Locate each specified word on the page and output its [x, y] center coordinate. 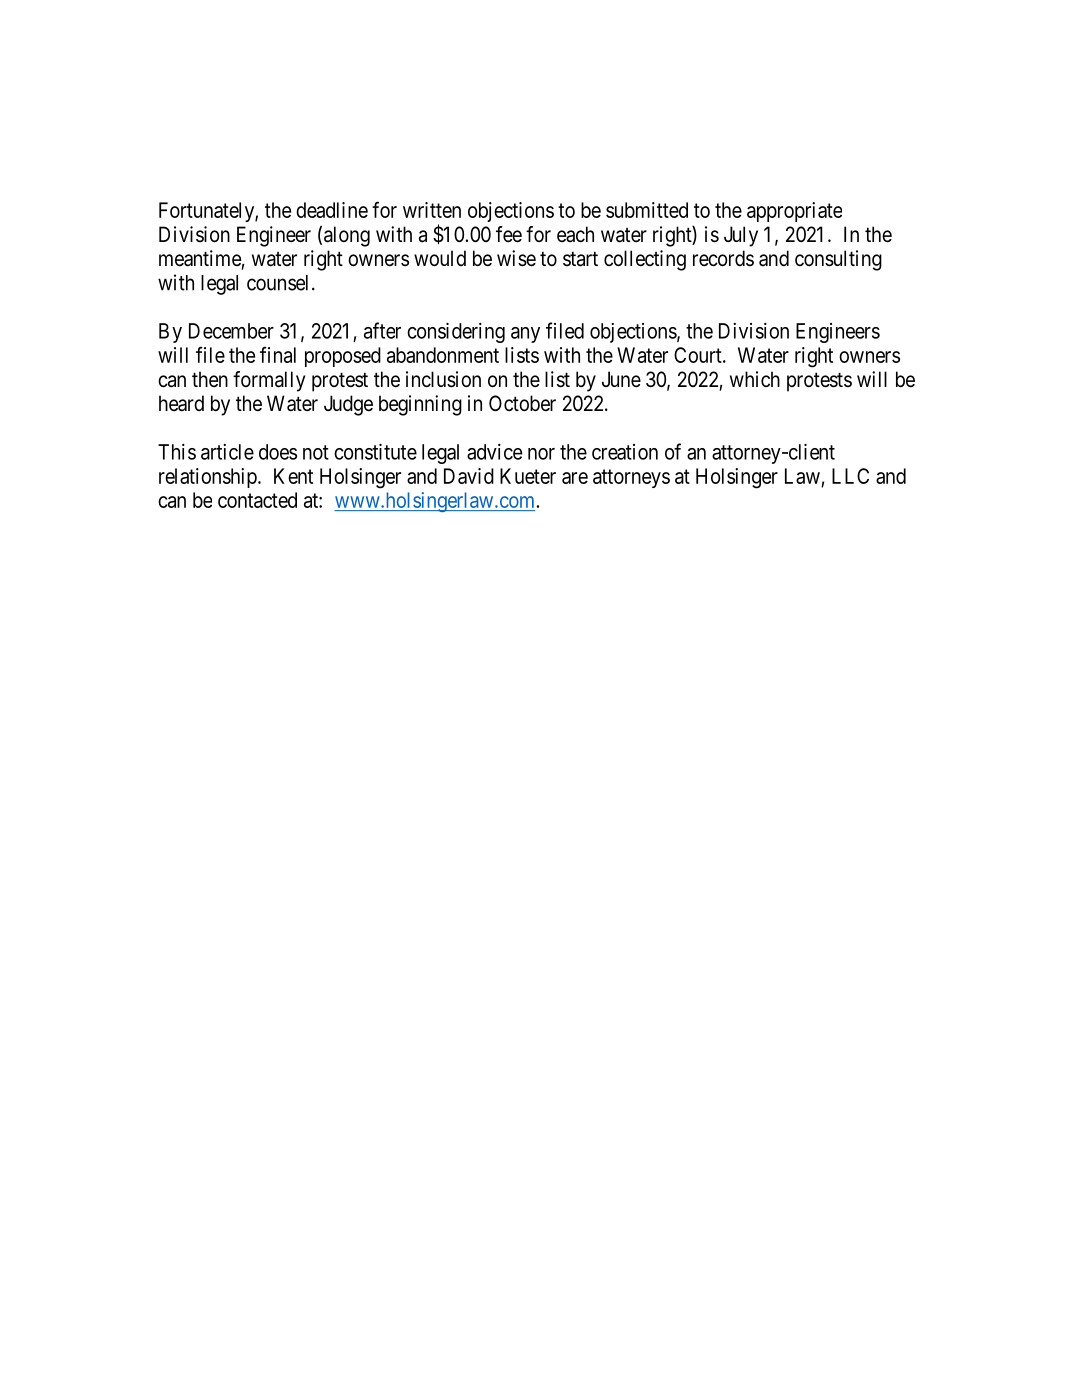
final [278, 354]
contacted [257, 500]
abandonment [443, 355]
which [755, 379]
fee [509, 234]
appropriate [794, 212]
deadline [332, 210]
